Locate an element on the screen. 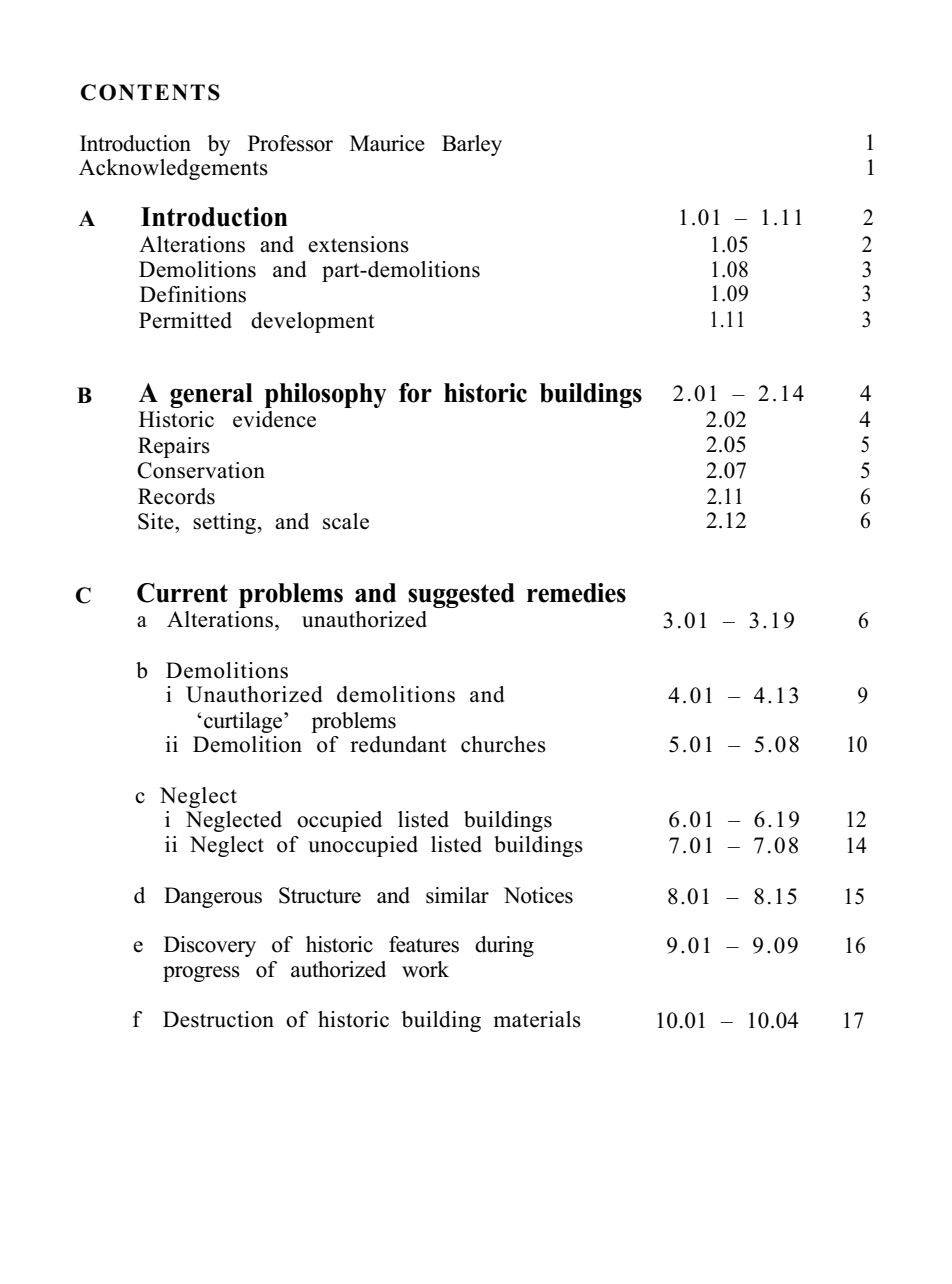 Image resolution: width=952 pixels, height=1284 pixels. redundant is located at coordinates (398, 744).
